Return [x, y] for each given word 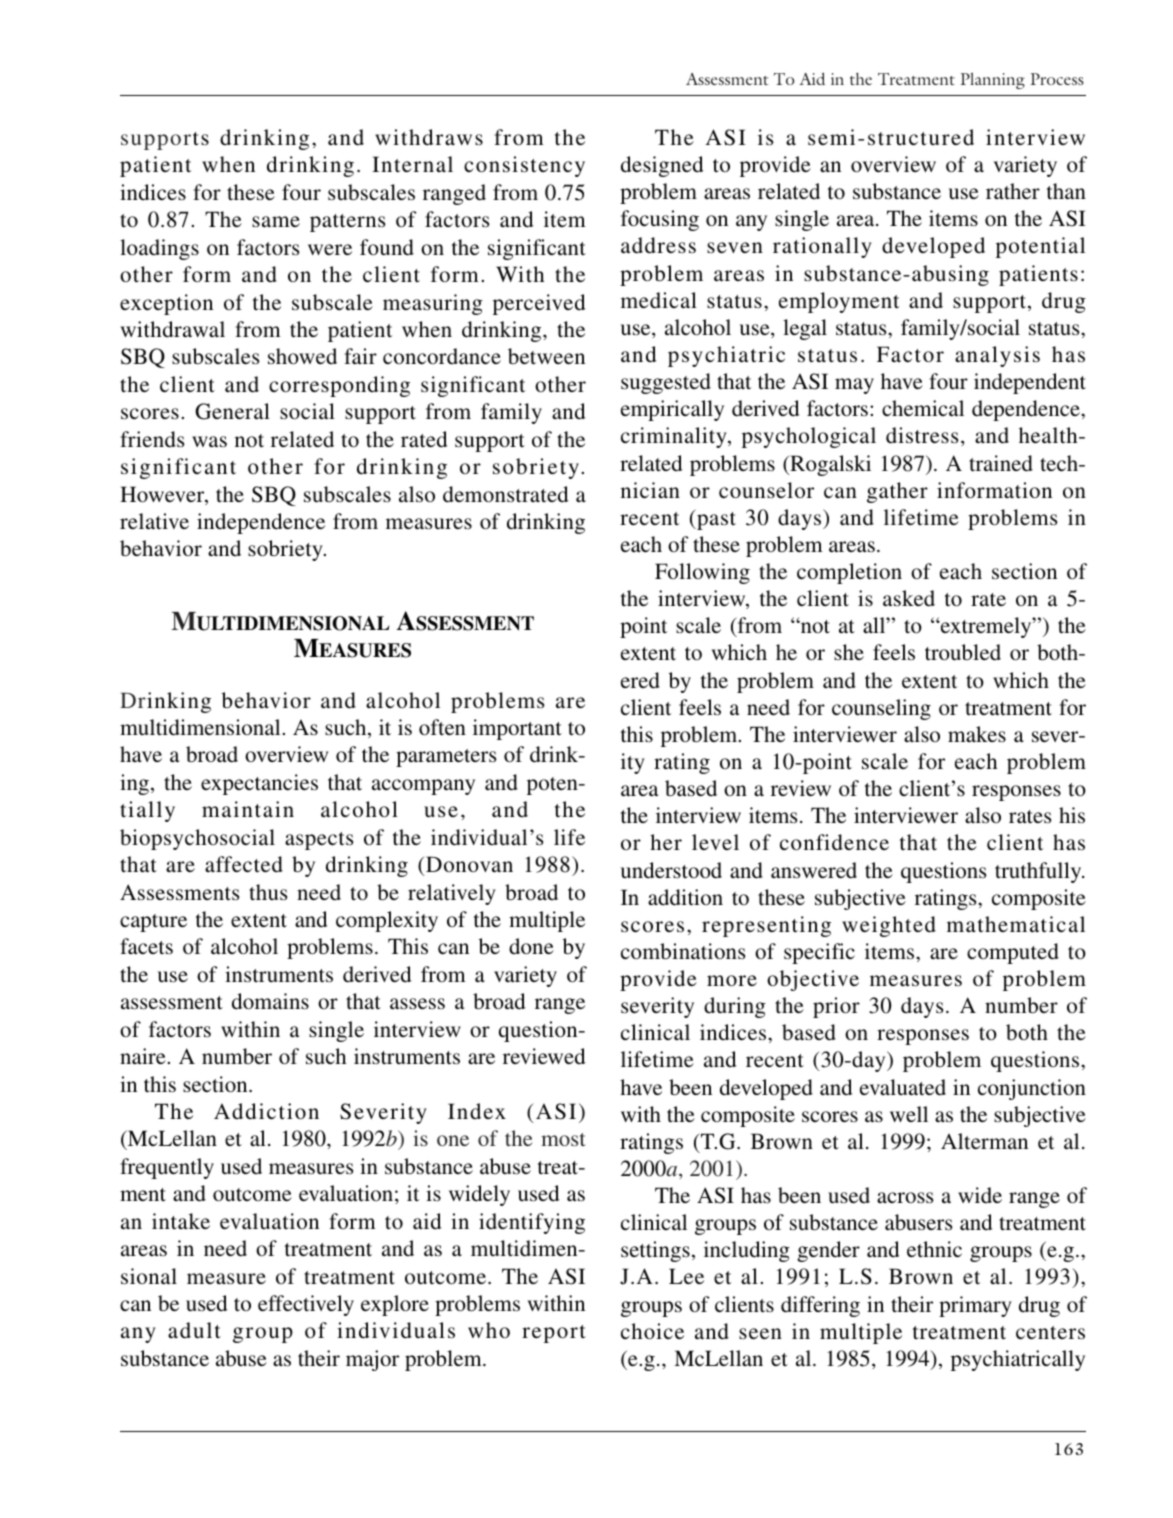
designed [662, 166]
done [531, 946]
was [209, 442]
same [276, 221]
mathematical [1016, 924]
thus [268, 892]
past [715, 521]
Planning [992, 80]
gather [897, 492]
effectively [306, 1305]
